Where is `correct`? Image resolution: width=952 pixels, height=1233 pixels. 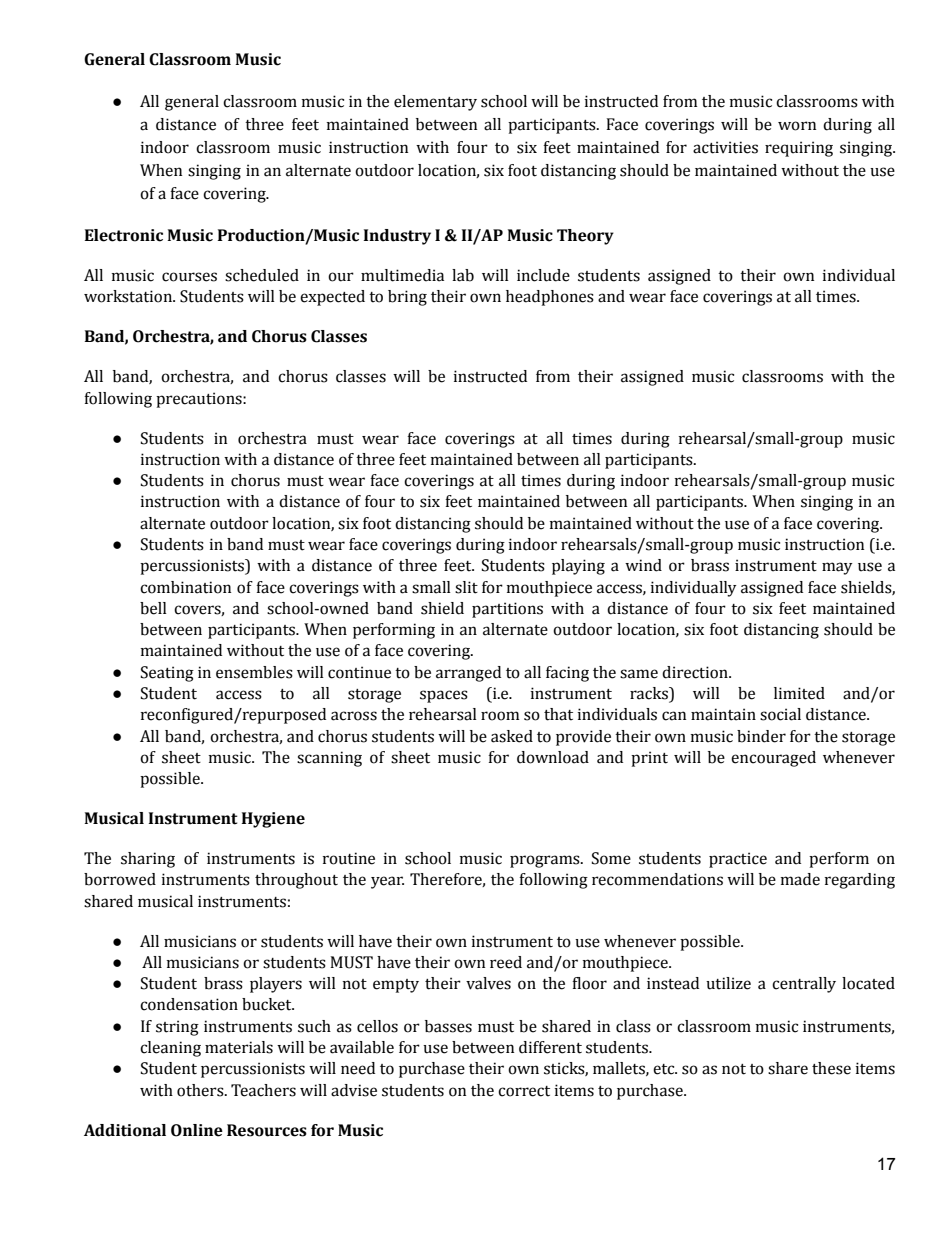 correct is located at coordinates (524, 1091).
